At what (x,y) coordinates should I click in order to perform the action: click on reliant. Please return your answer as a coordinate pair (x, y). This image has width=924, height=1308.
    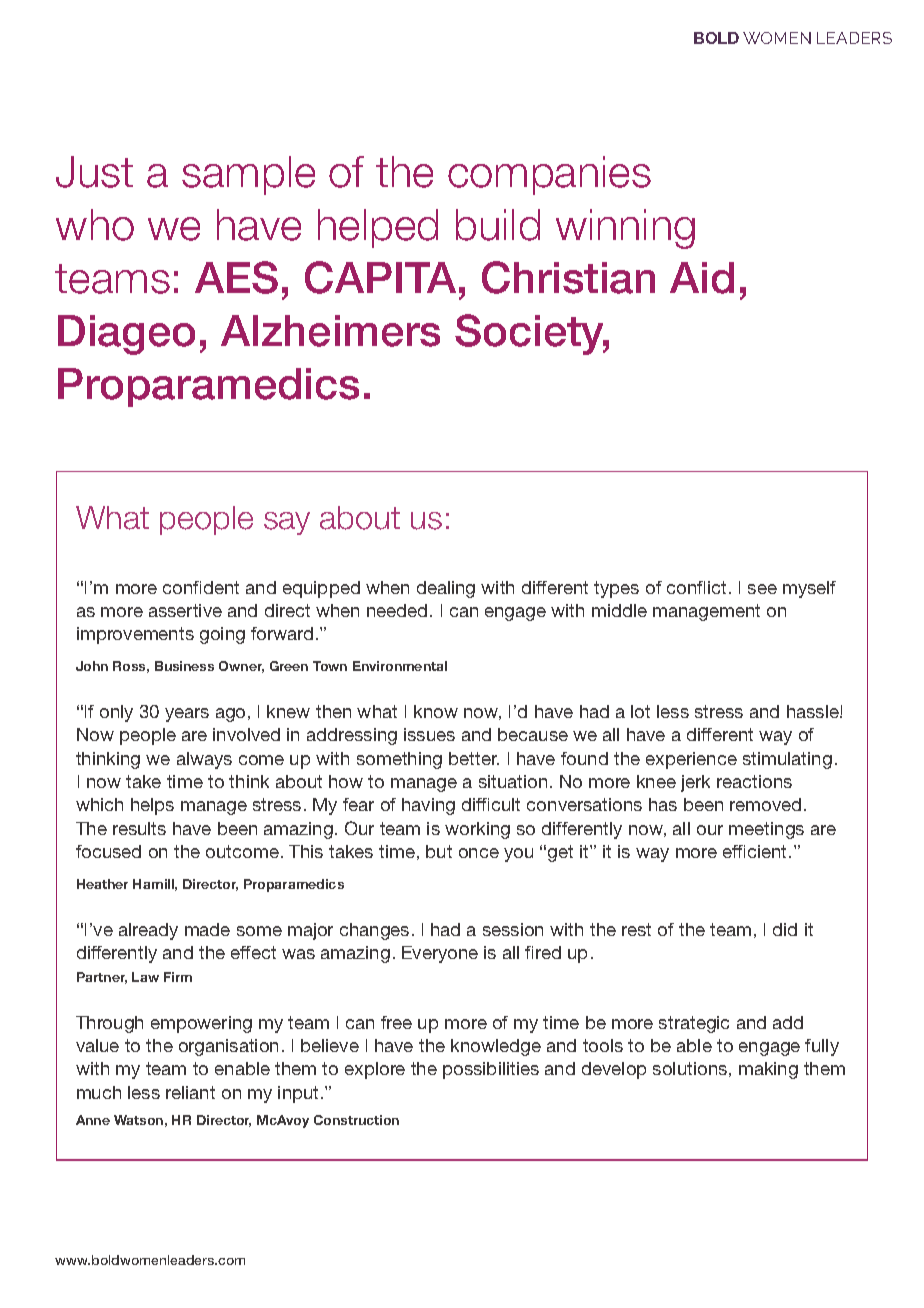
    Looking at the image, I should click on (190, 1092).
